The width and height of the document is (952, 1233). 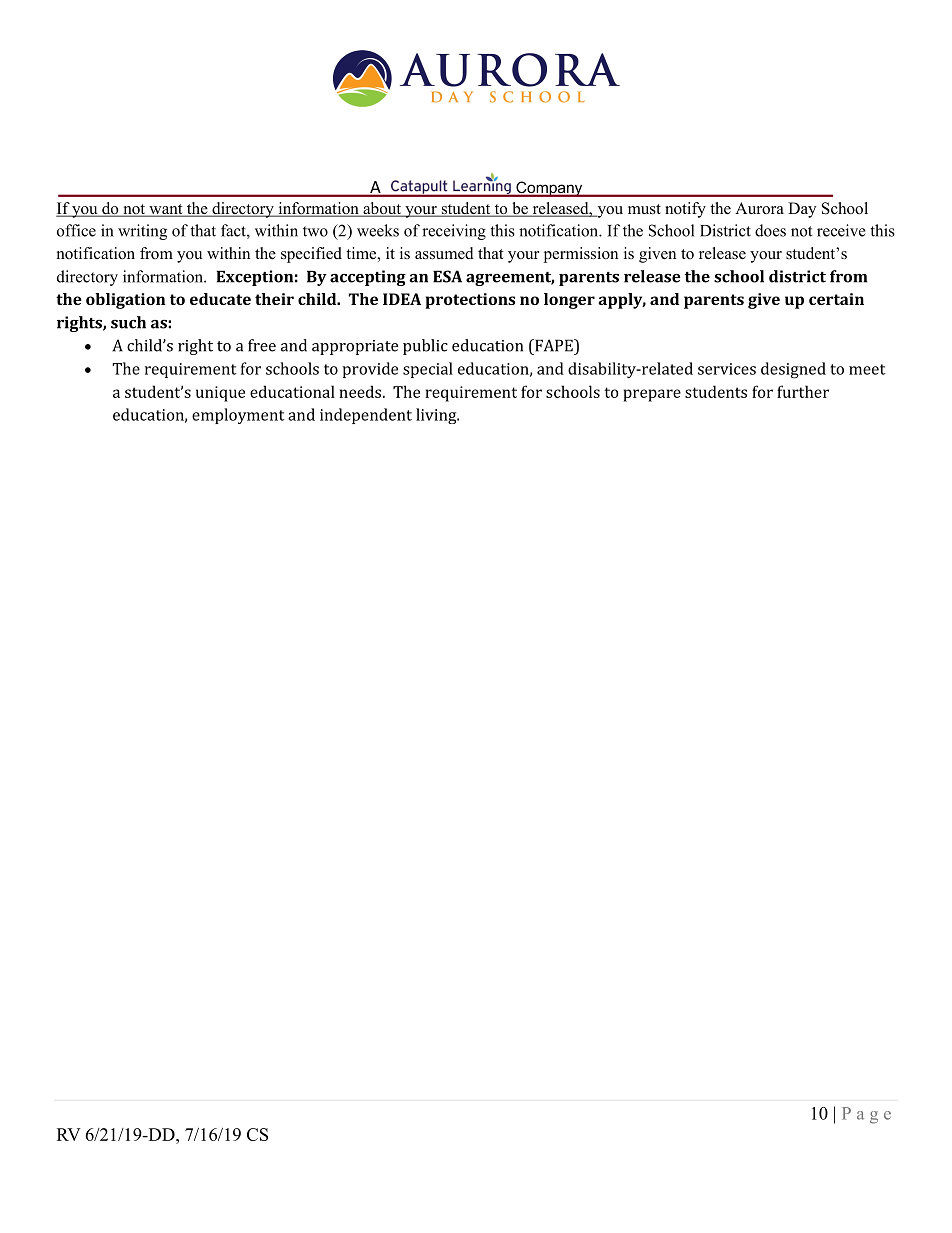 I want to click on want, so click(x=166, y=210).
